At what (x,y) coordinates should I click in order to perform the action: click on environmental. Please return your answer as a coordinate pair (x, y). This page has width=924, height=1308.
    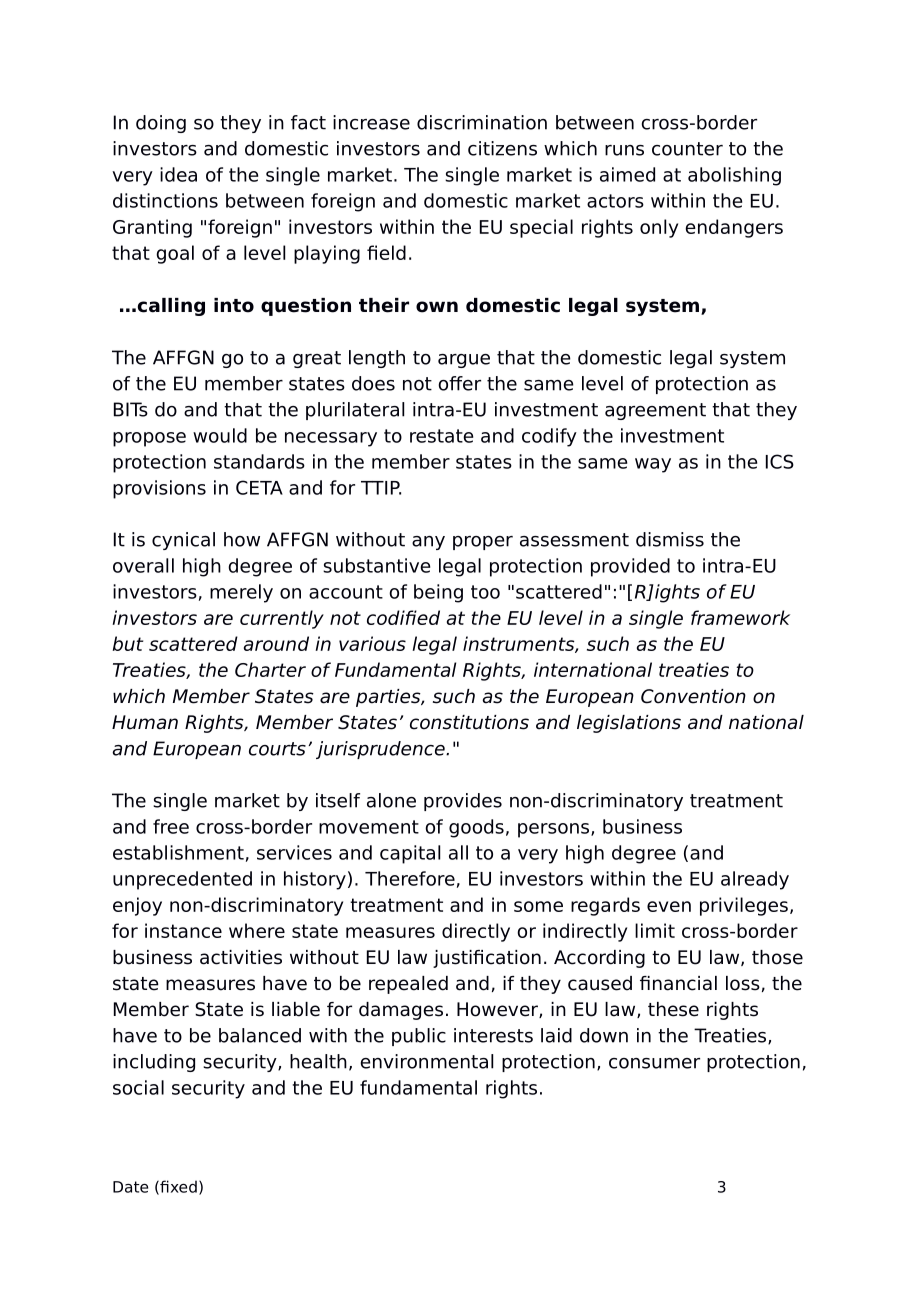
    Looking at the image, I should click on (426, 1061).
